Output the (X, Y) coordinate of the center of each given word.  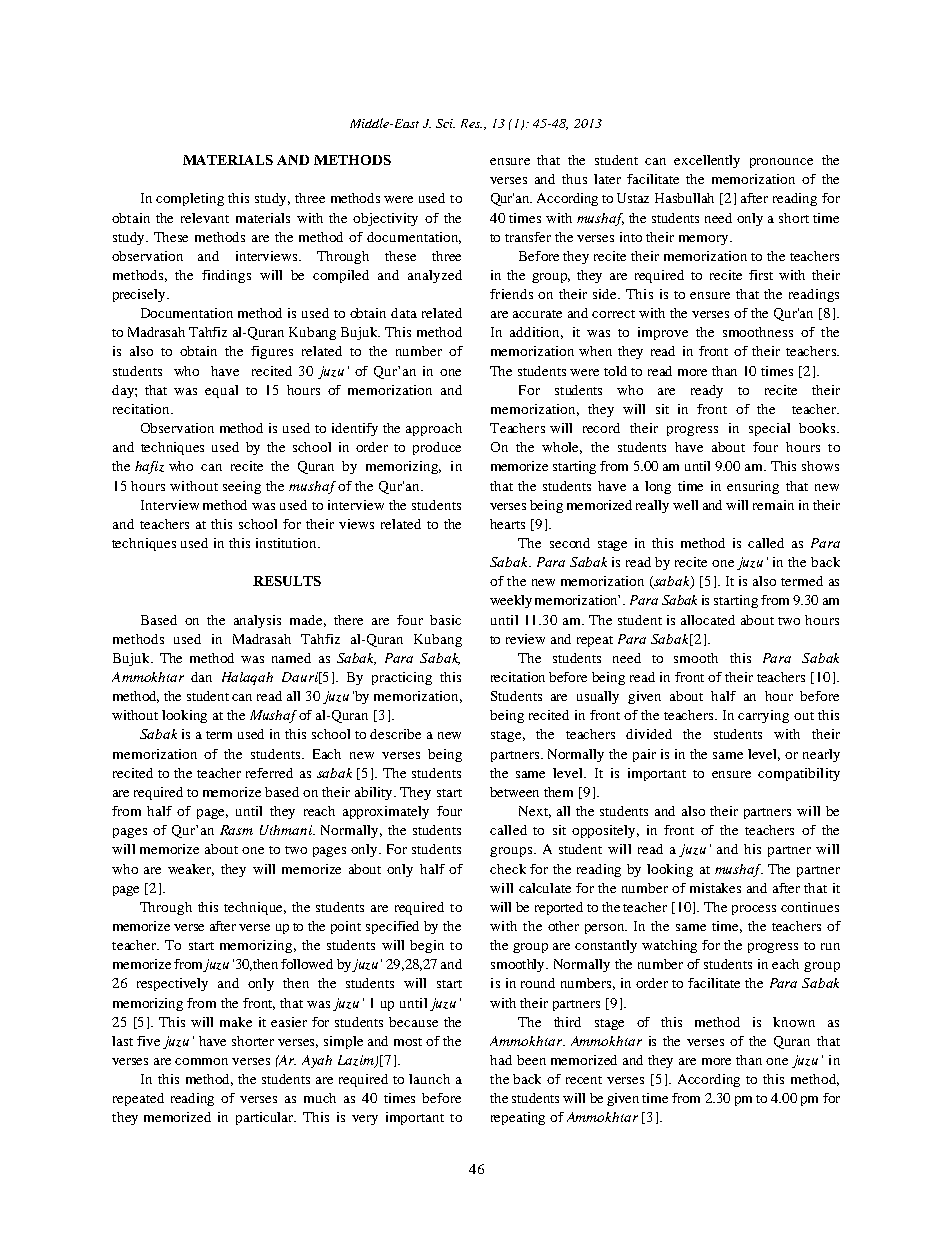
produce (437, 448)
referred (269, 773)
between (514, 792)
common (201, 1061)
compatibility (799, 774)
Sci (445, 123)
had (501, 1060)
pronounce (781, 163)
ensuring (753, 487)
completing (190, 199)
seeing (242, 487)
